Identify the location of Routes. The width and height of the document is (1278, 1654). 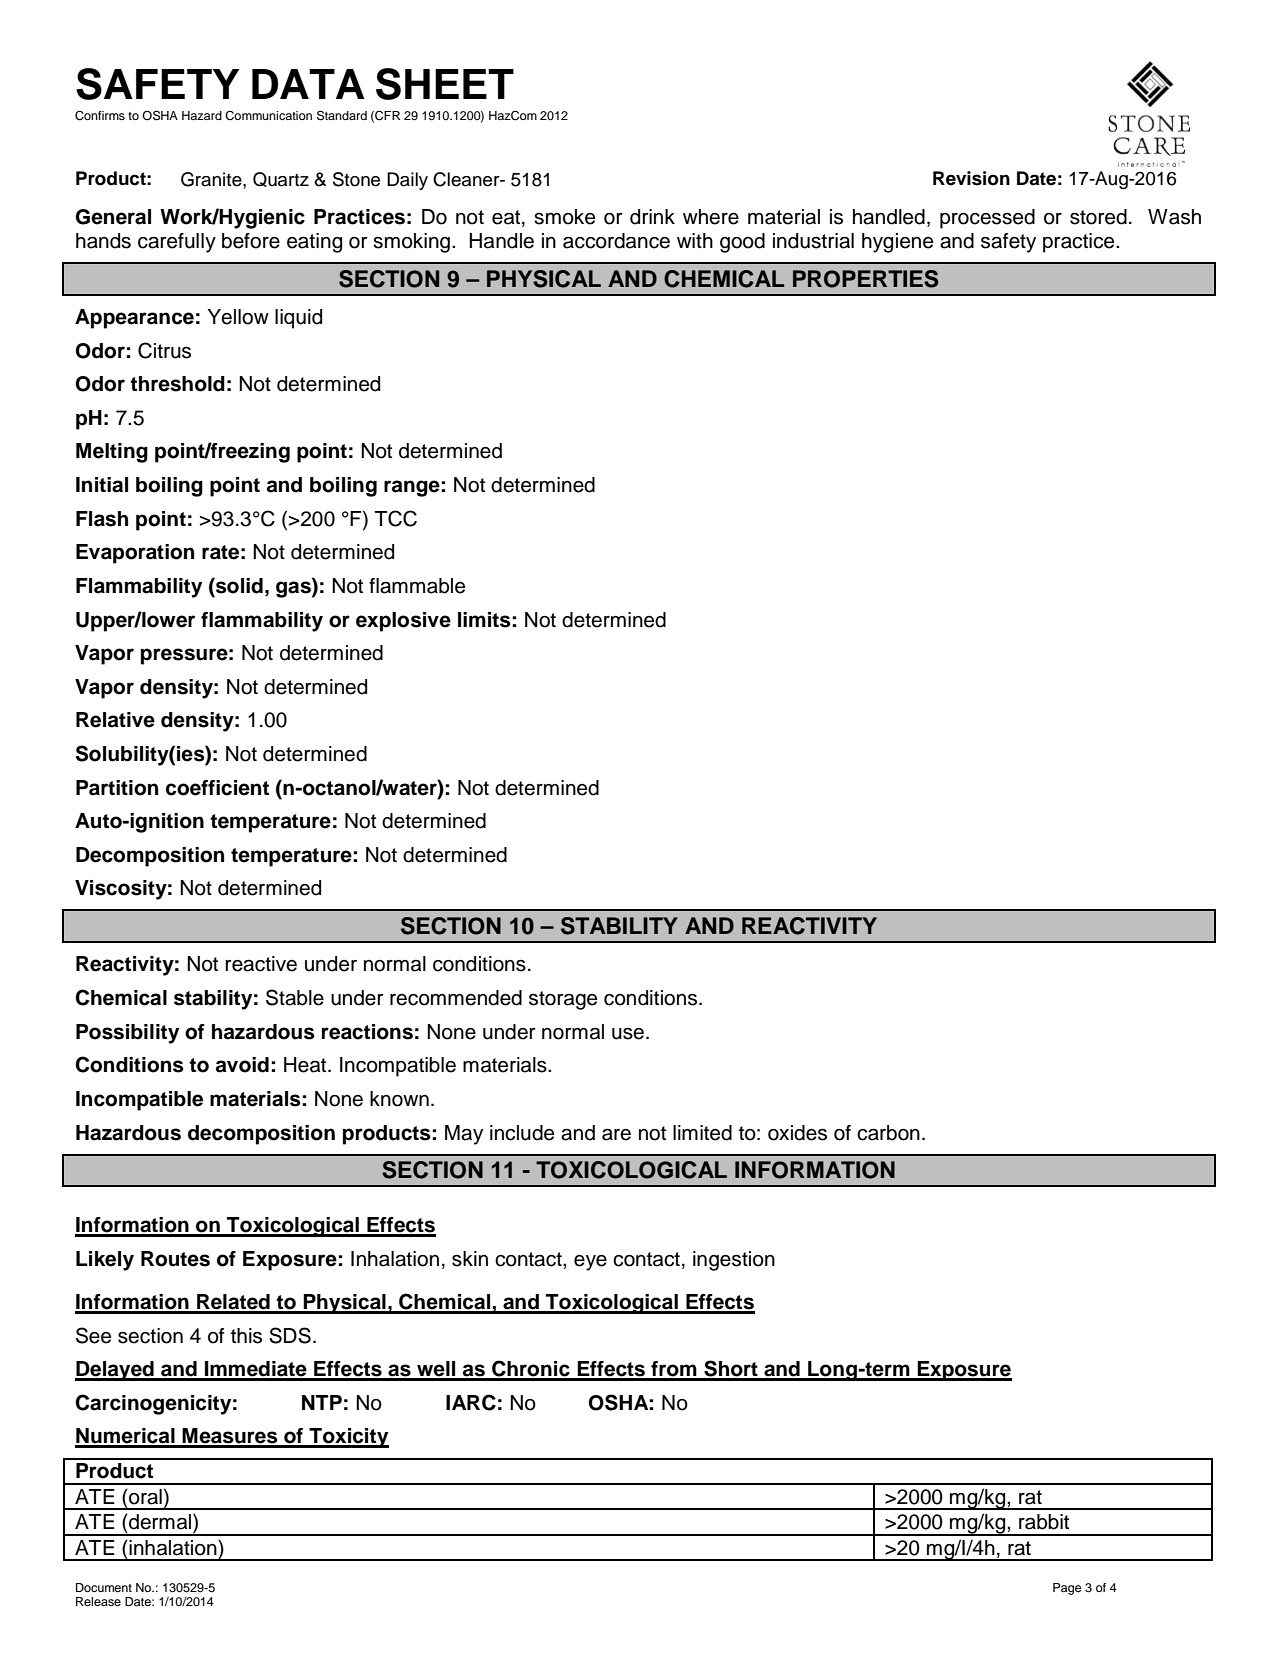
(175, 1259).
